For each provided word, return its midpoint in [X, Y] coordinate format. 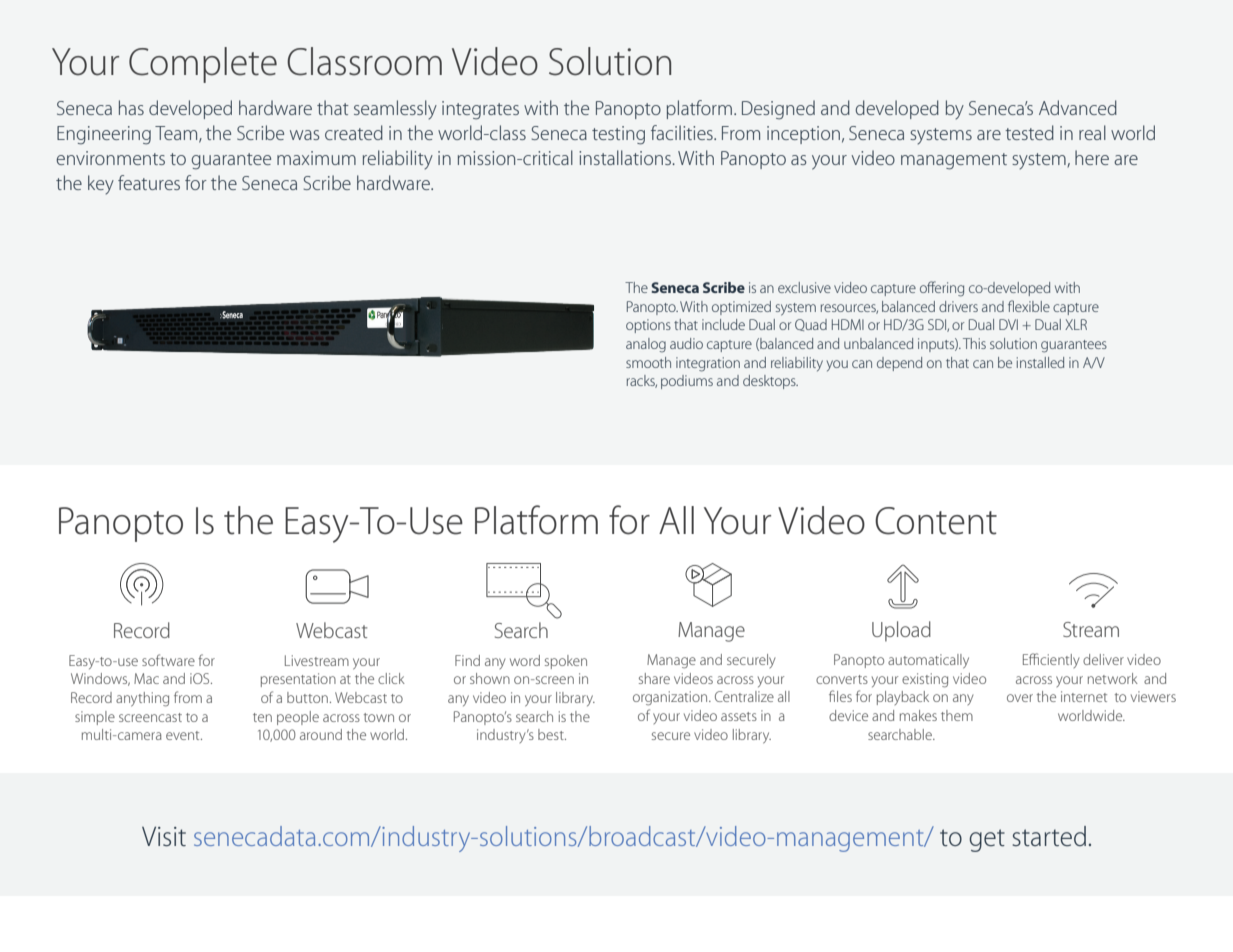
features [149, 182]
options [648, 326]
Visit [164, 836]
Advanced [1078, 107]
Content [936, 521]
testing [618, 135]
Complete [203, 65]
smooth [648, 362]
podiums [687, 382]
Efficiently [1051, 660]
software [168, 660]
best [552, 734]
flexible [1029, 306]
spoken [566, 662]
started [1049, 836]
